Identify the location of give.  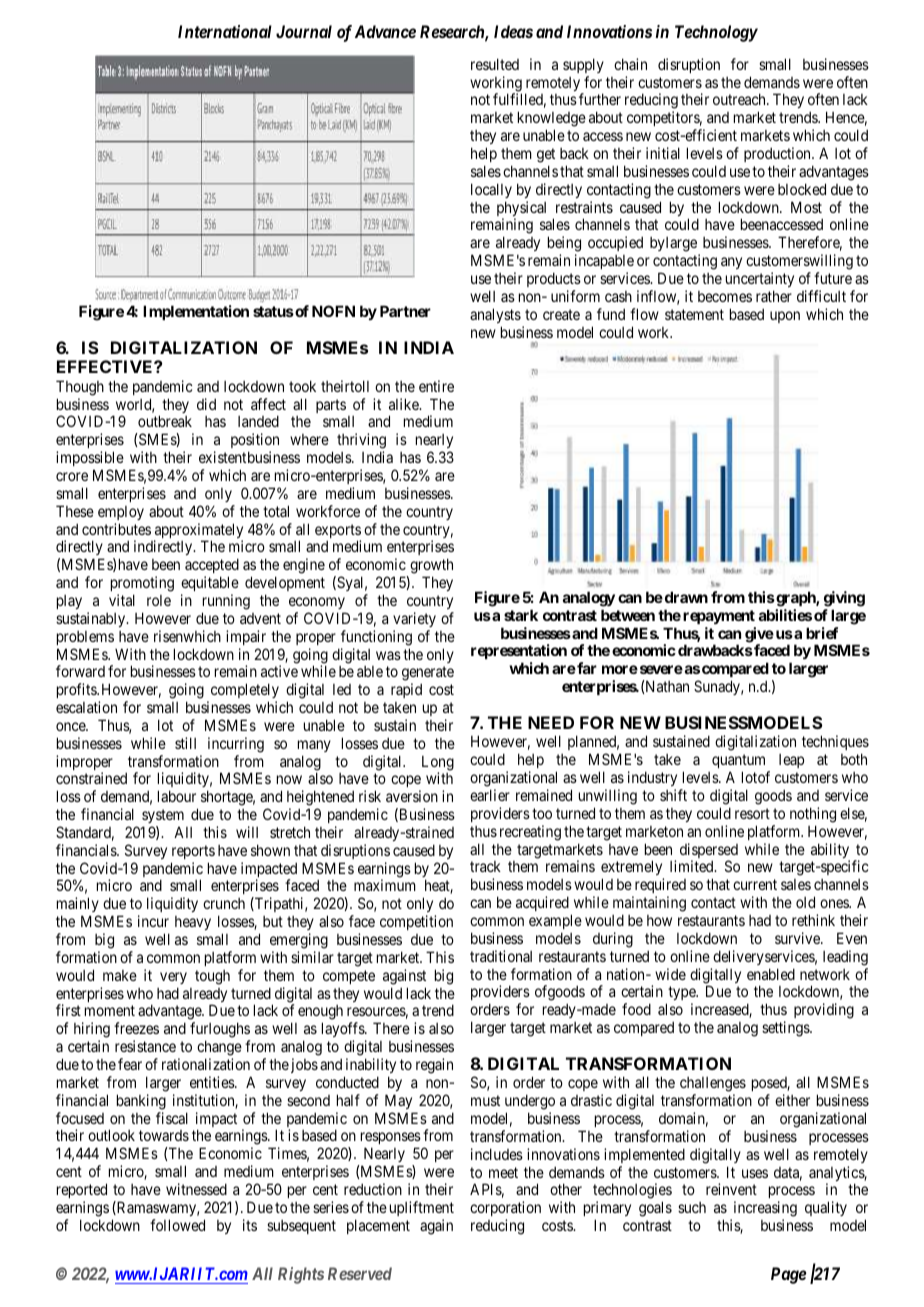
(759, 636).
